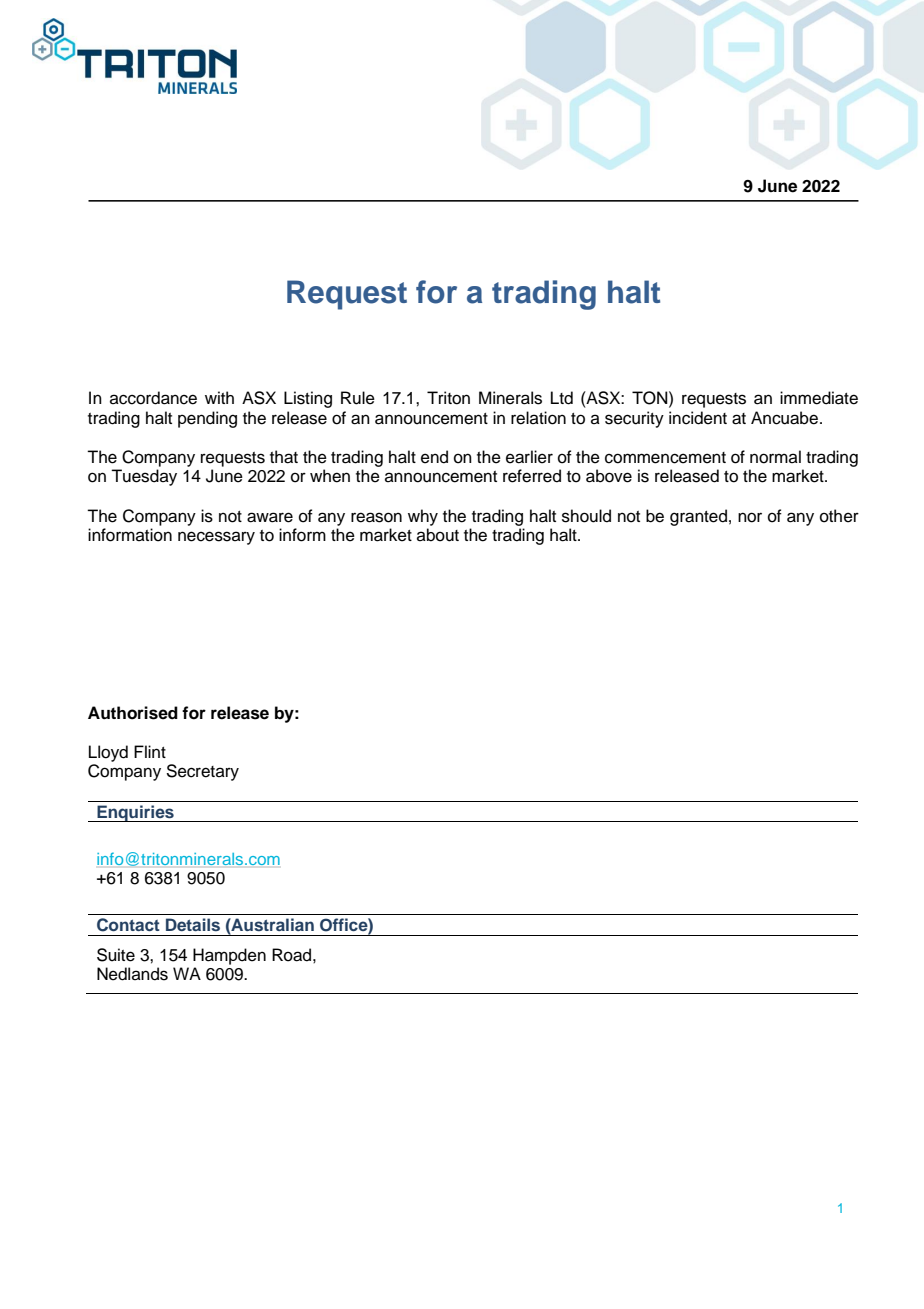 The image size is (924, 1309). What do you see at coordinates (202, 772) in the page?
I see `Secretary` at bounding box center [202, 772].
